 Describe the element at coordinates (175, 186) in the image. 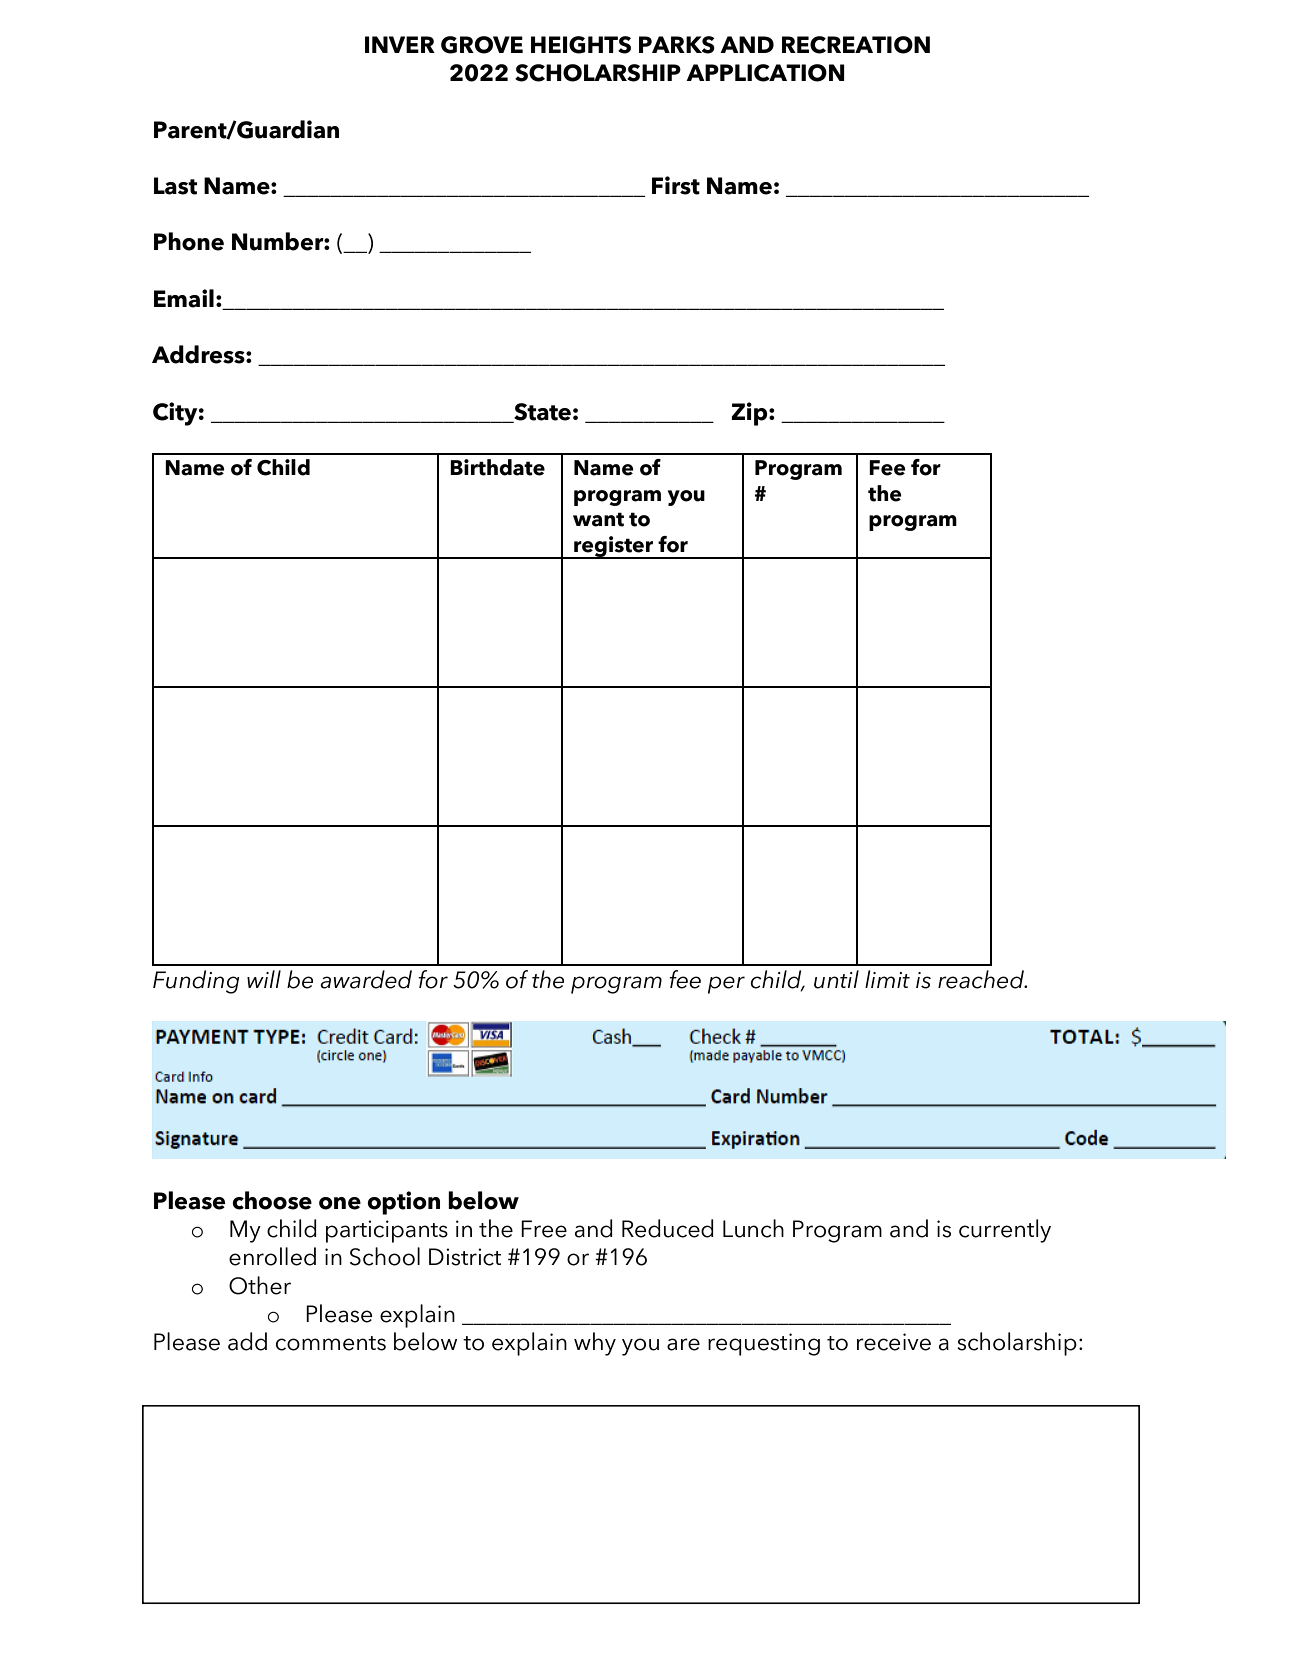

I see `Last` at that location.
